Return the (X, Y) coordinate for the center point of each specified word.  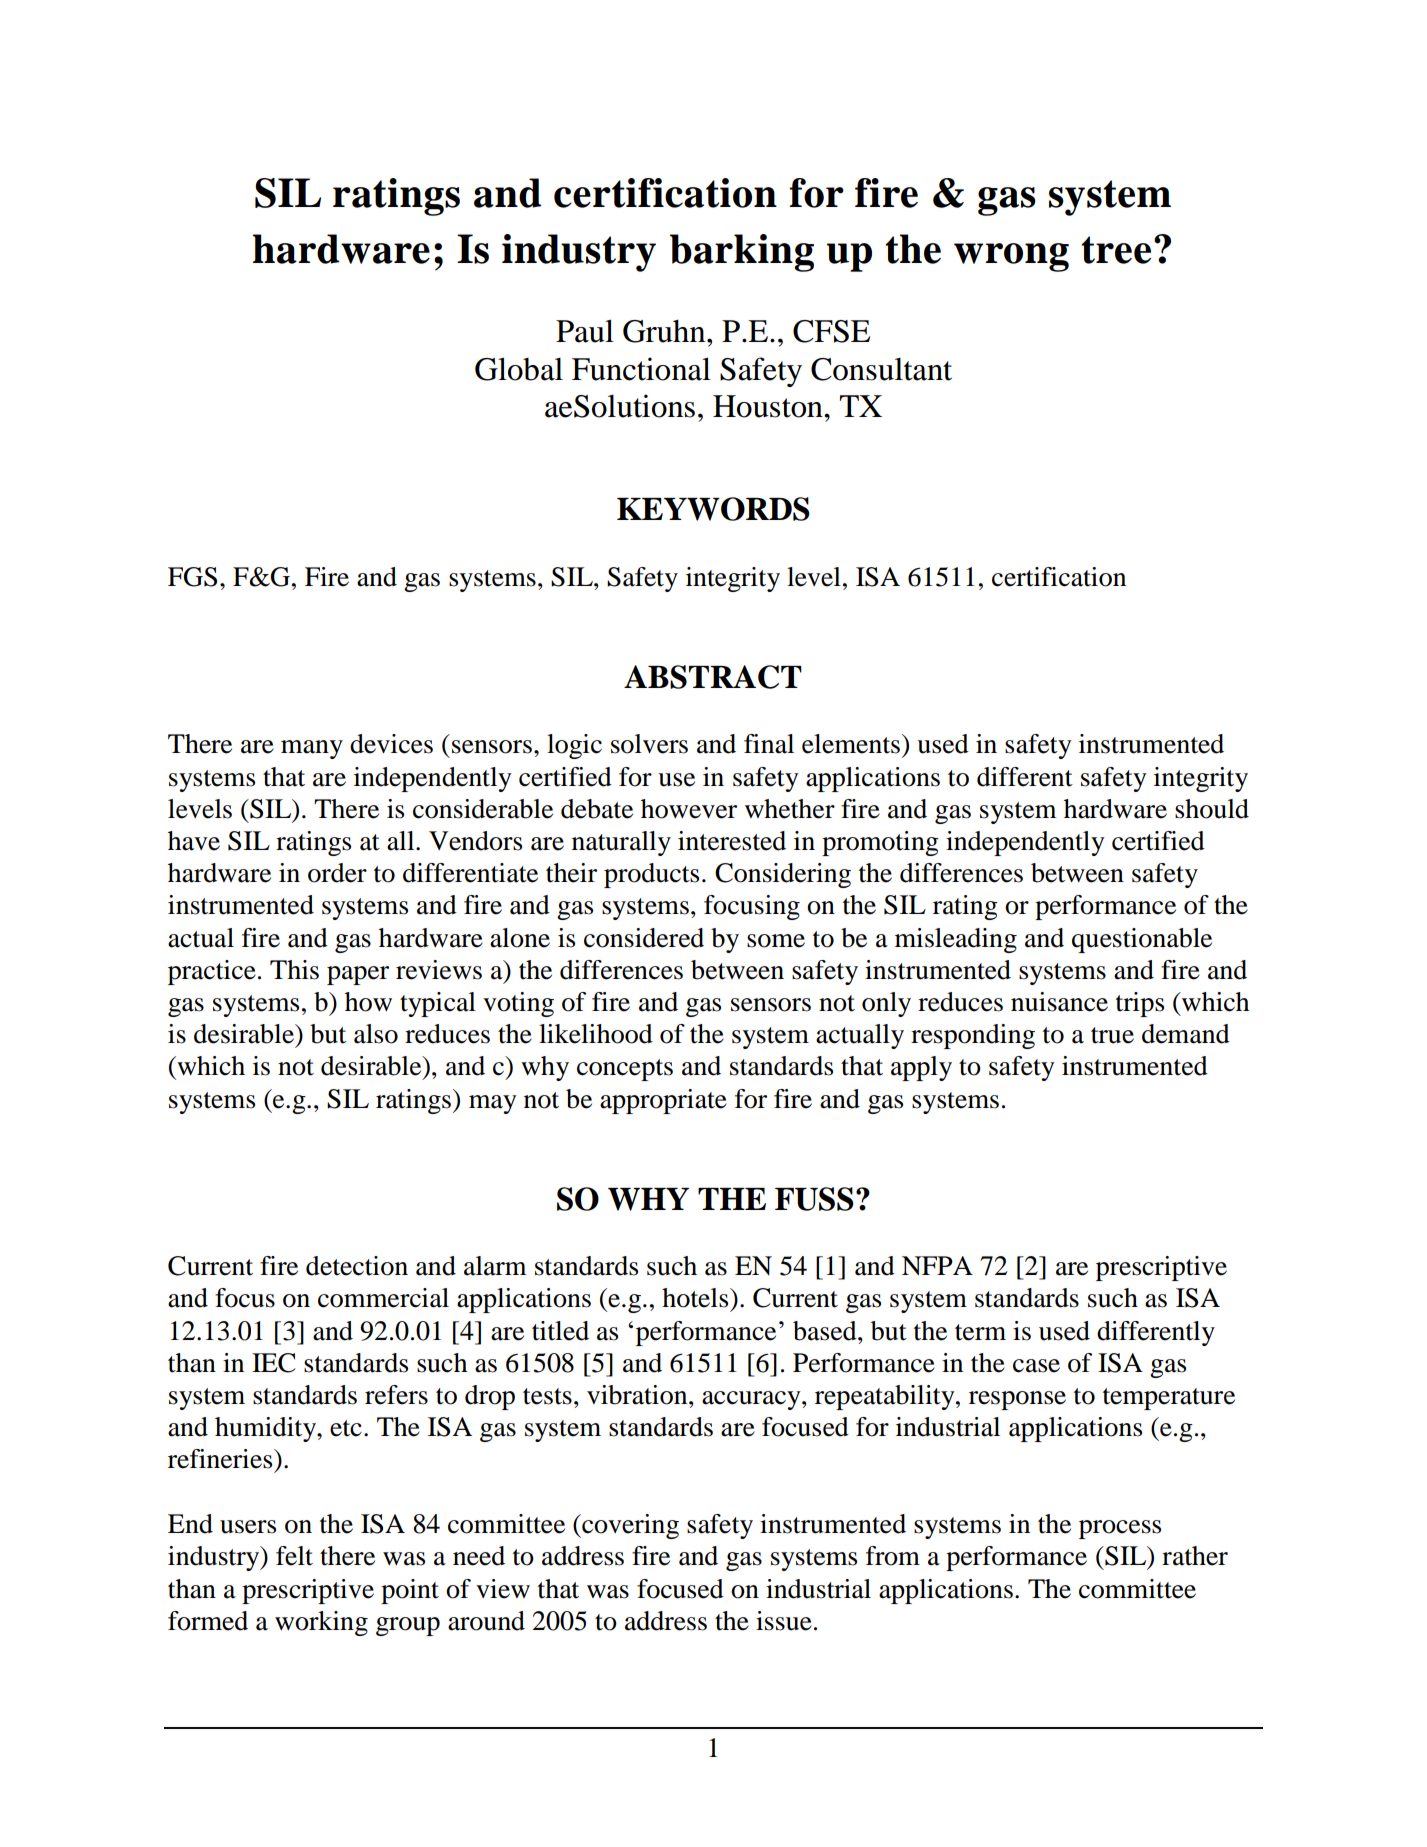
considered (644, 938)
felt (294, 1556)
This (294, 970)
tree (1116, 250)
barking (742, 253)
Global (519, 369)
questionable (1142, 940)
